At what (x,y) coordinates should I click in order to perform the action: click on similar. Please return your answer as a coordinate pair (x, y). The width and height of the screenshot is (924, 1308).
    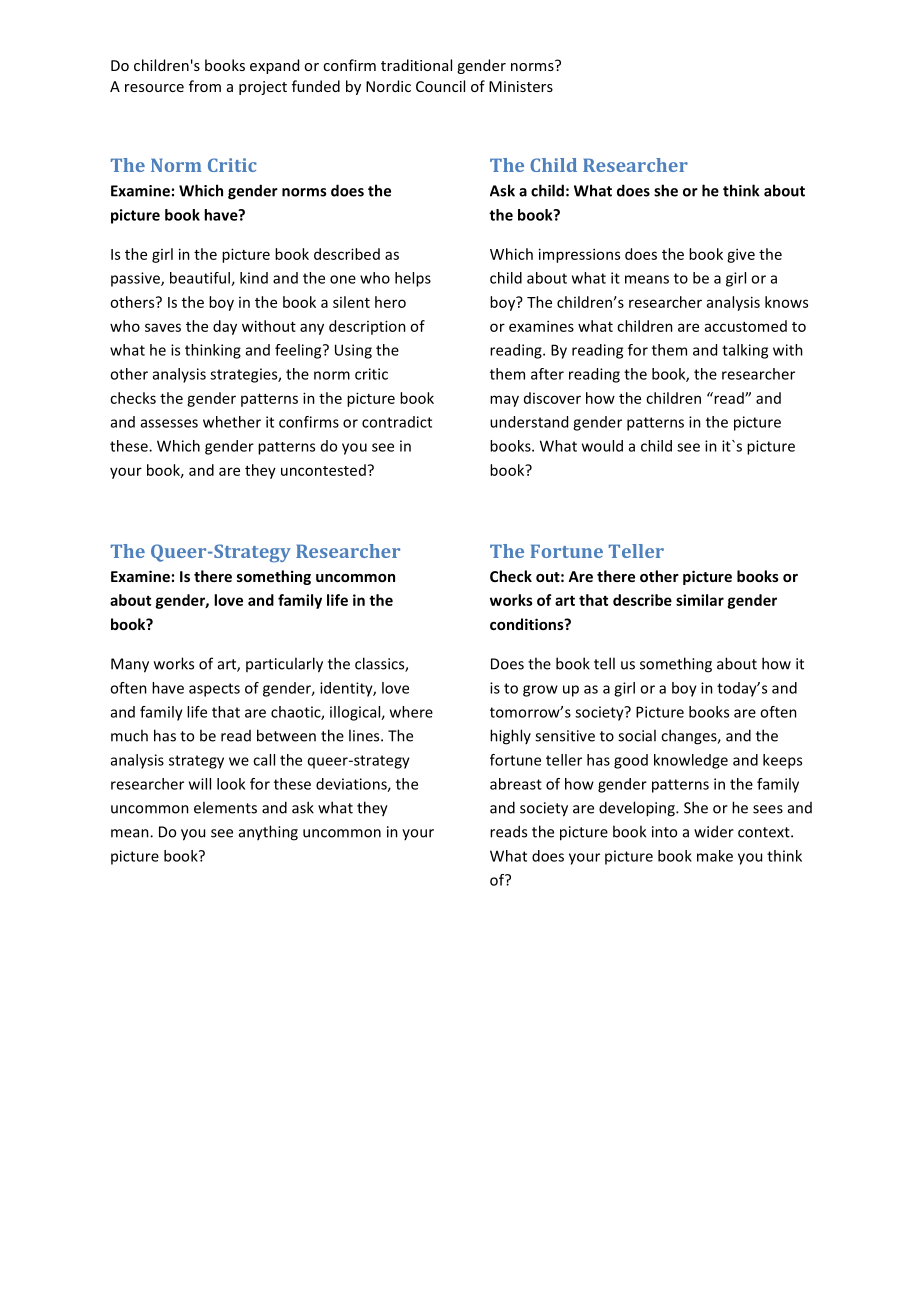
    Looking at the image, I should click on (700, 600).
